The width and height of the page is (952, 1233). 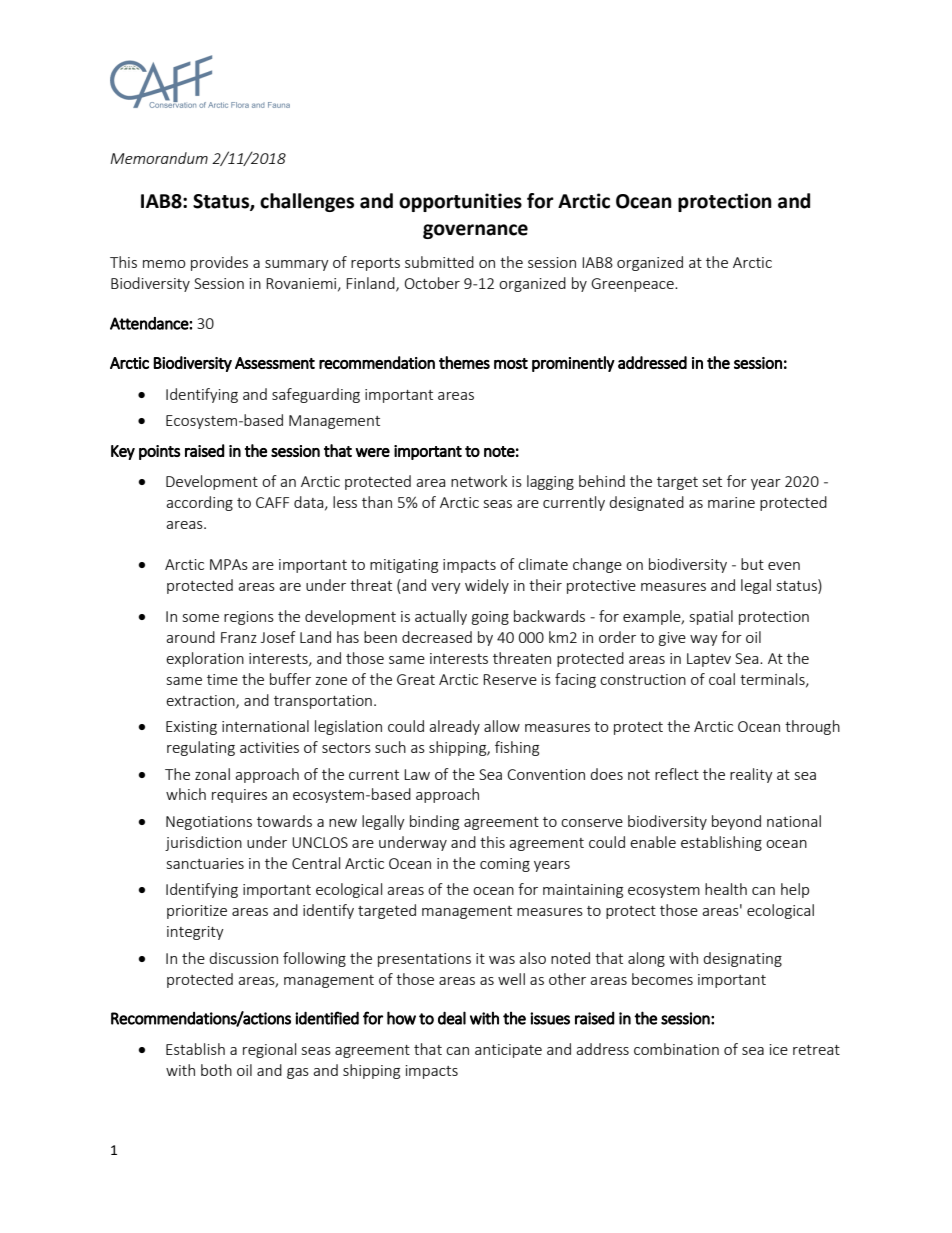 What do you see at coordinates (779, 1049) in the page?
I see `ice` at bounding box center [779, 1049].
